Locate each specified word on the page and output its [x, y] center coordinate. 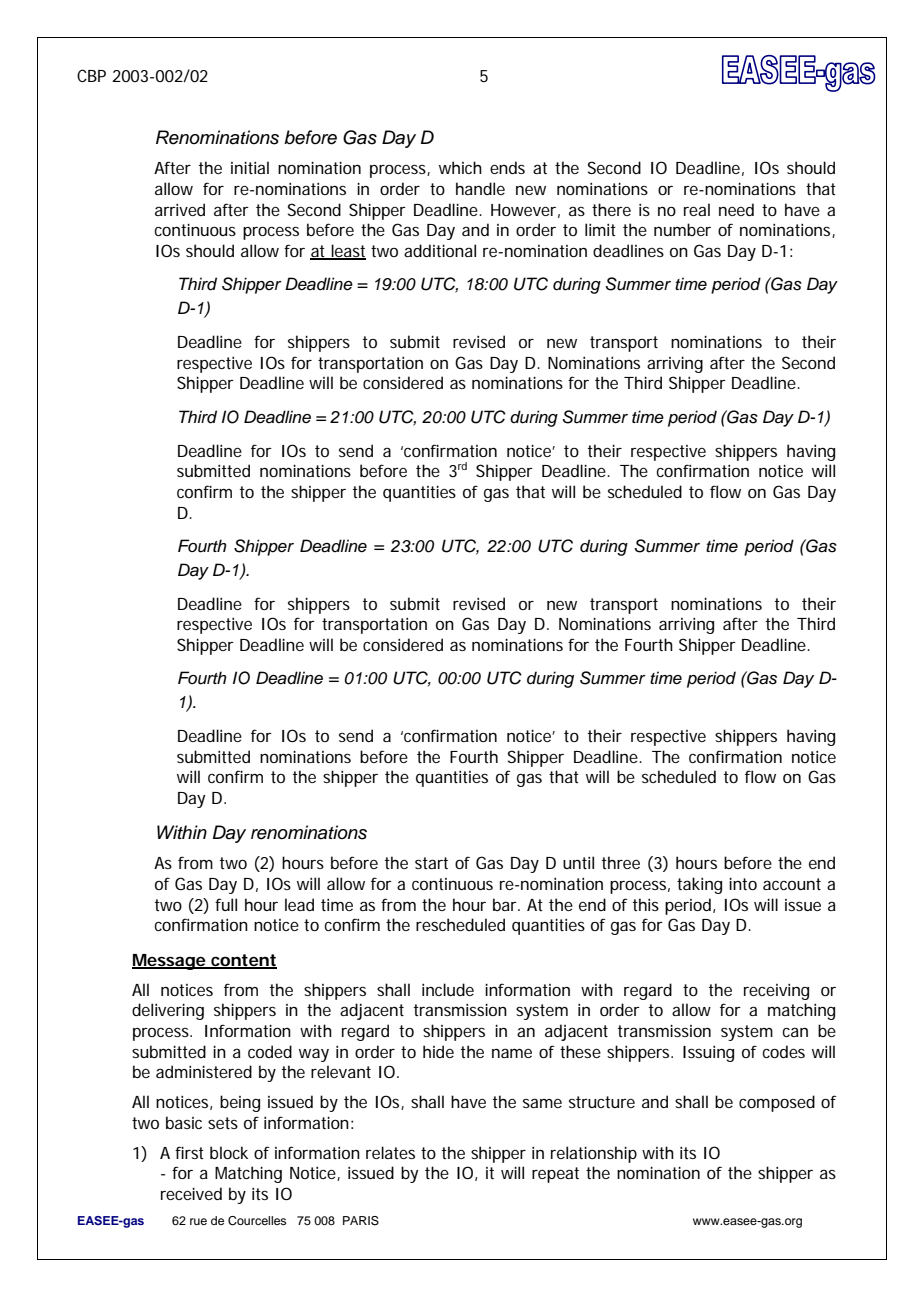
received [191, 1193]
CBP [91, 75]
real [697, 209]
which [460, 167]
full [226, 904]
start [431, 863]
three [621, 862]
